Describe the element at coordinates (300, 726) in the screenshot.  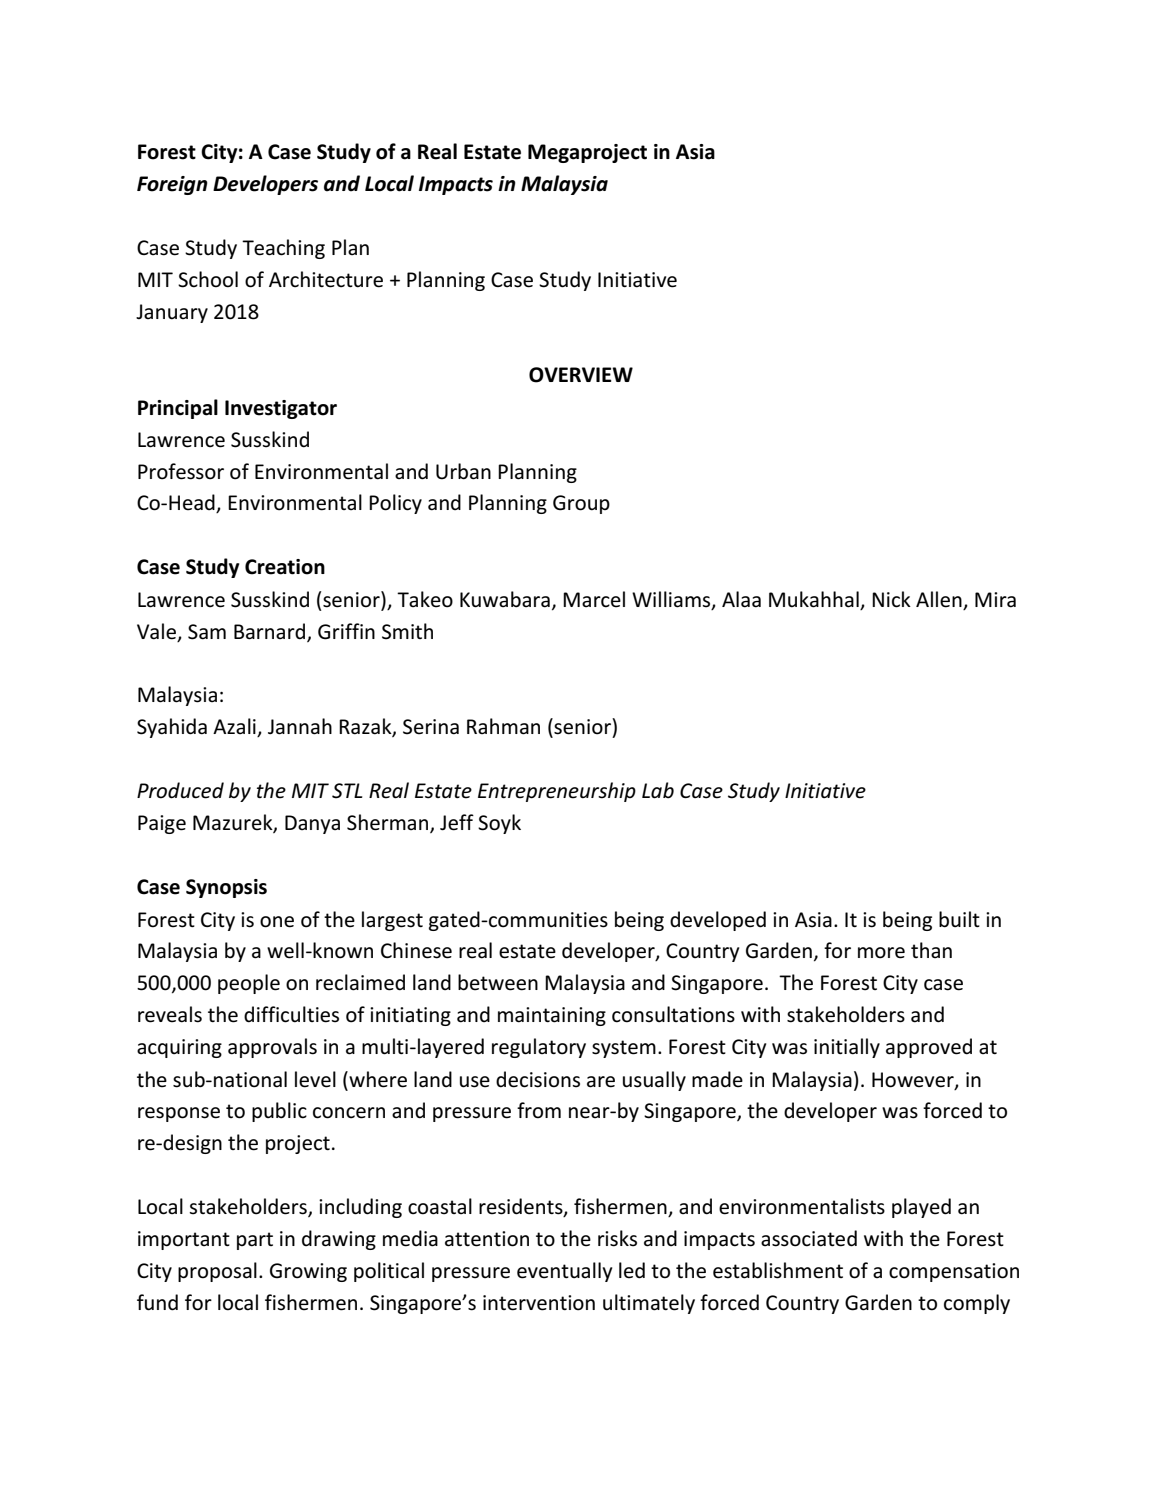
I see `Jannah` at that location.
